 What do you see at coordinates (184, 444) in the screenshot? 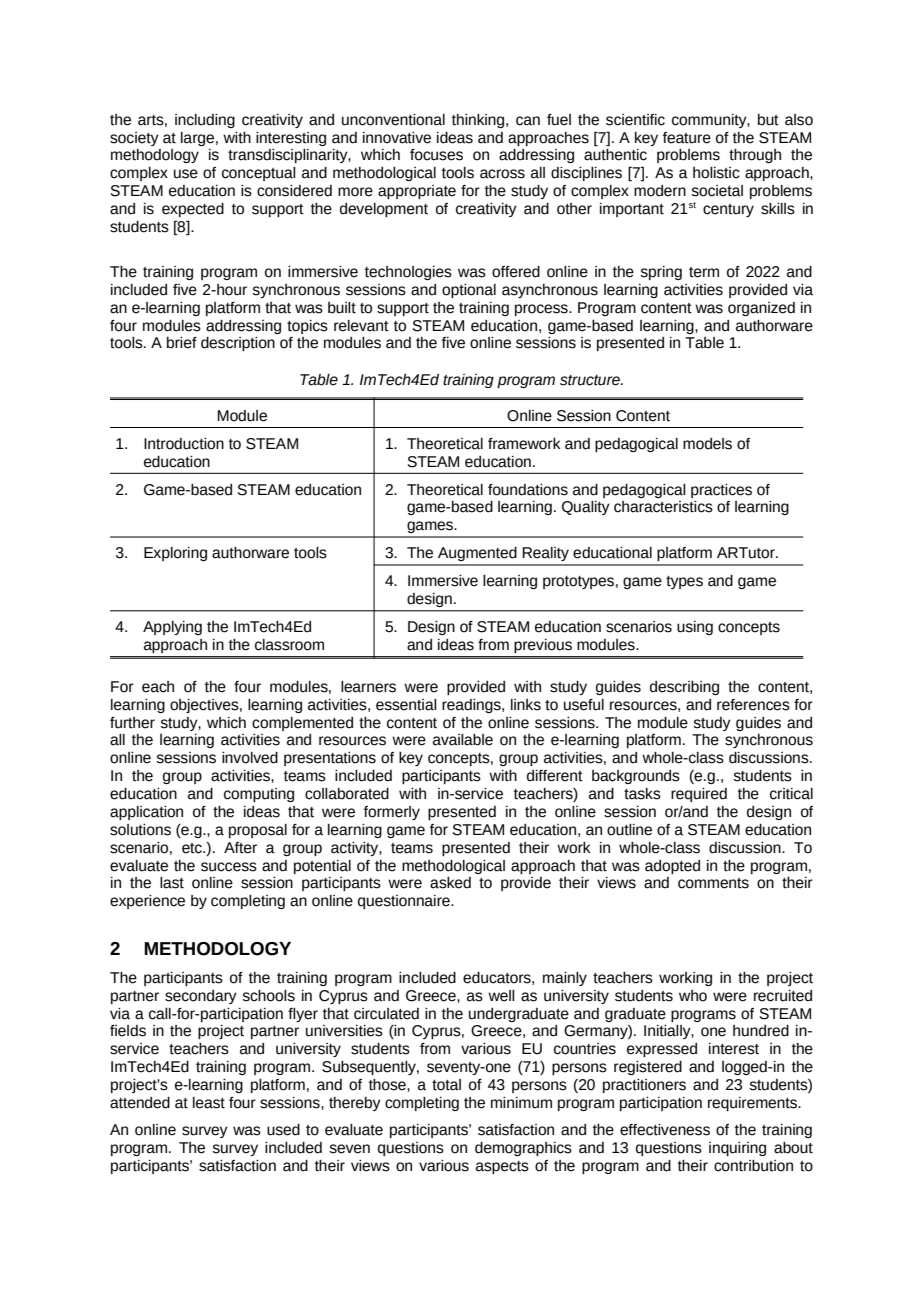
I see `Introduction` at bounding box center [184, 444].
